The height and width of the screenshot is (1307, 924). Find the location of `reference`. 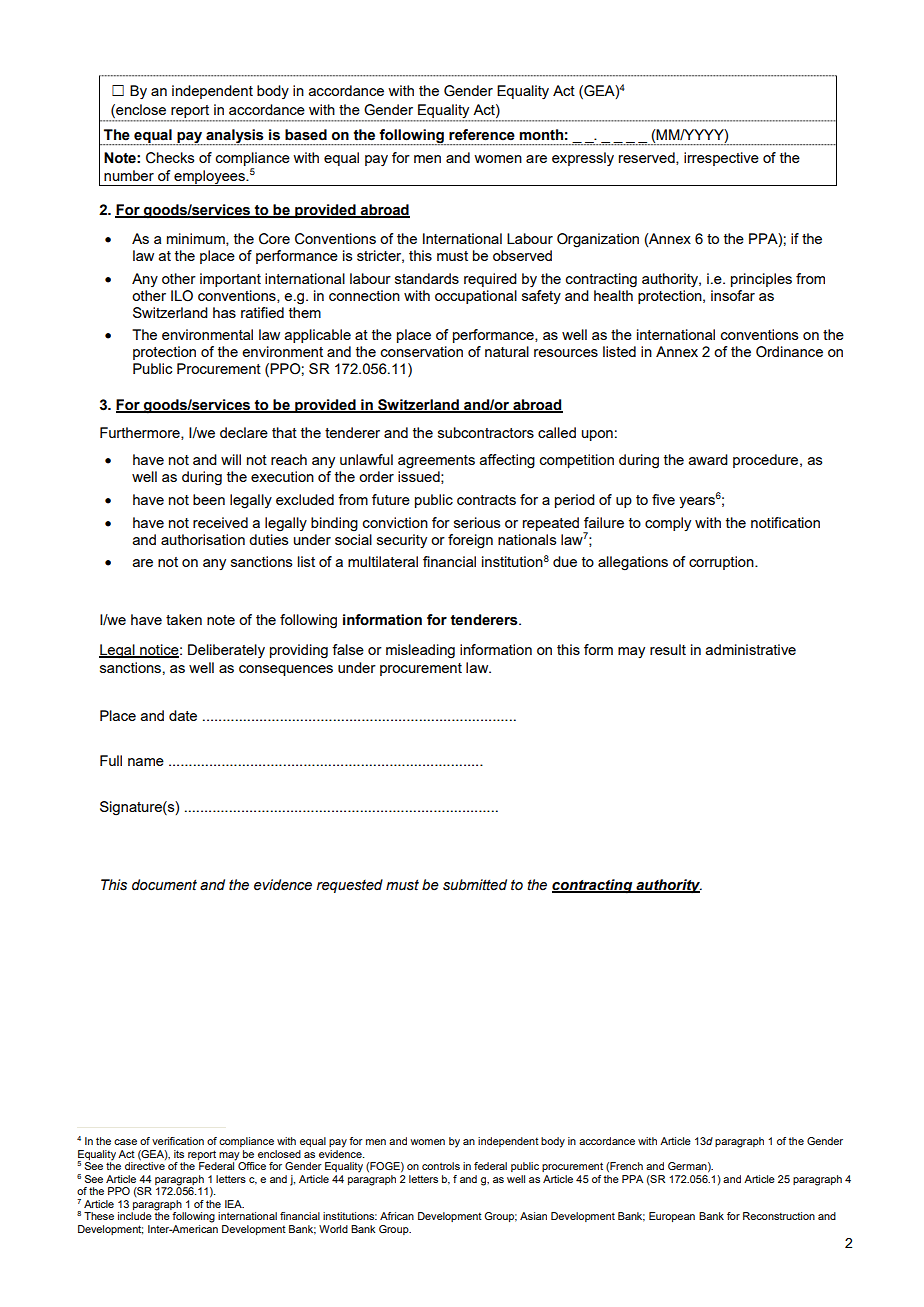

reference is located at coordinates (482, 135).
